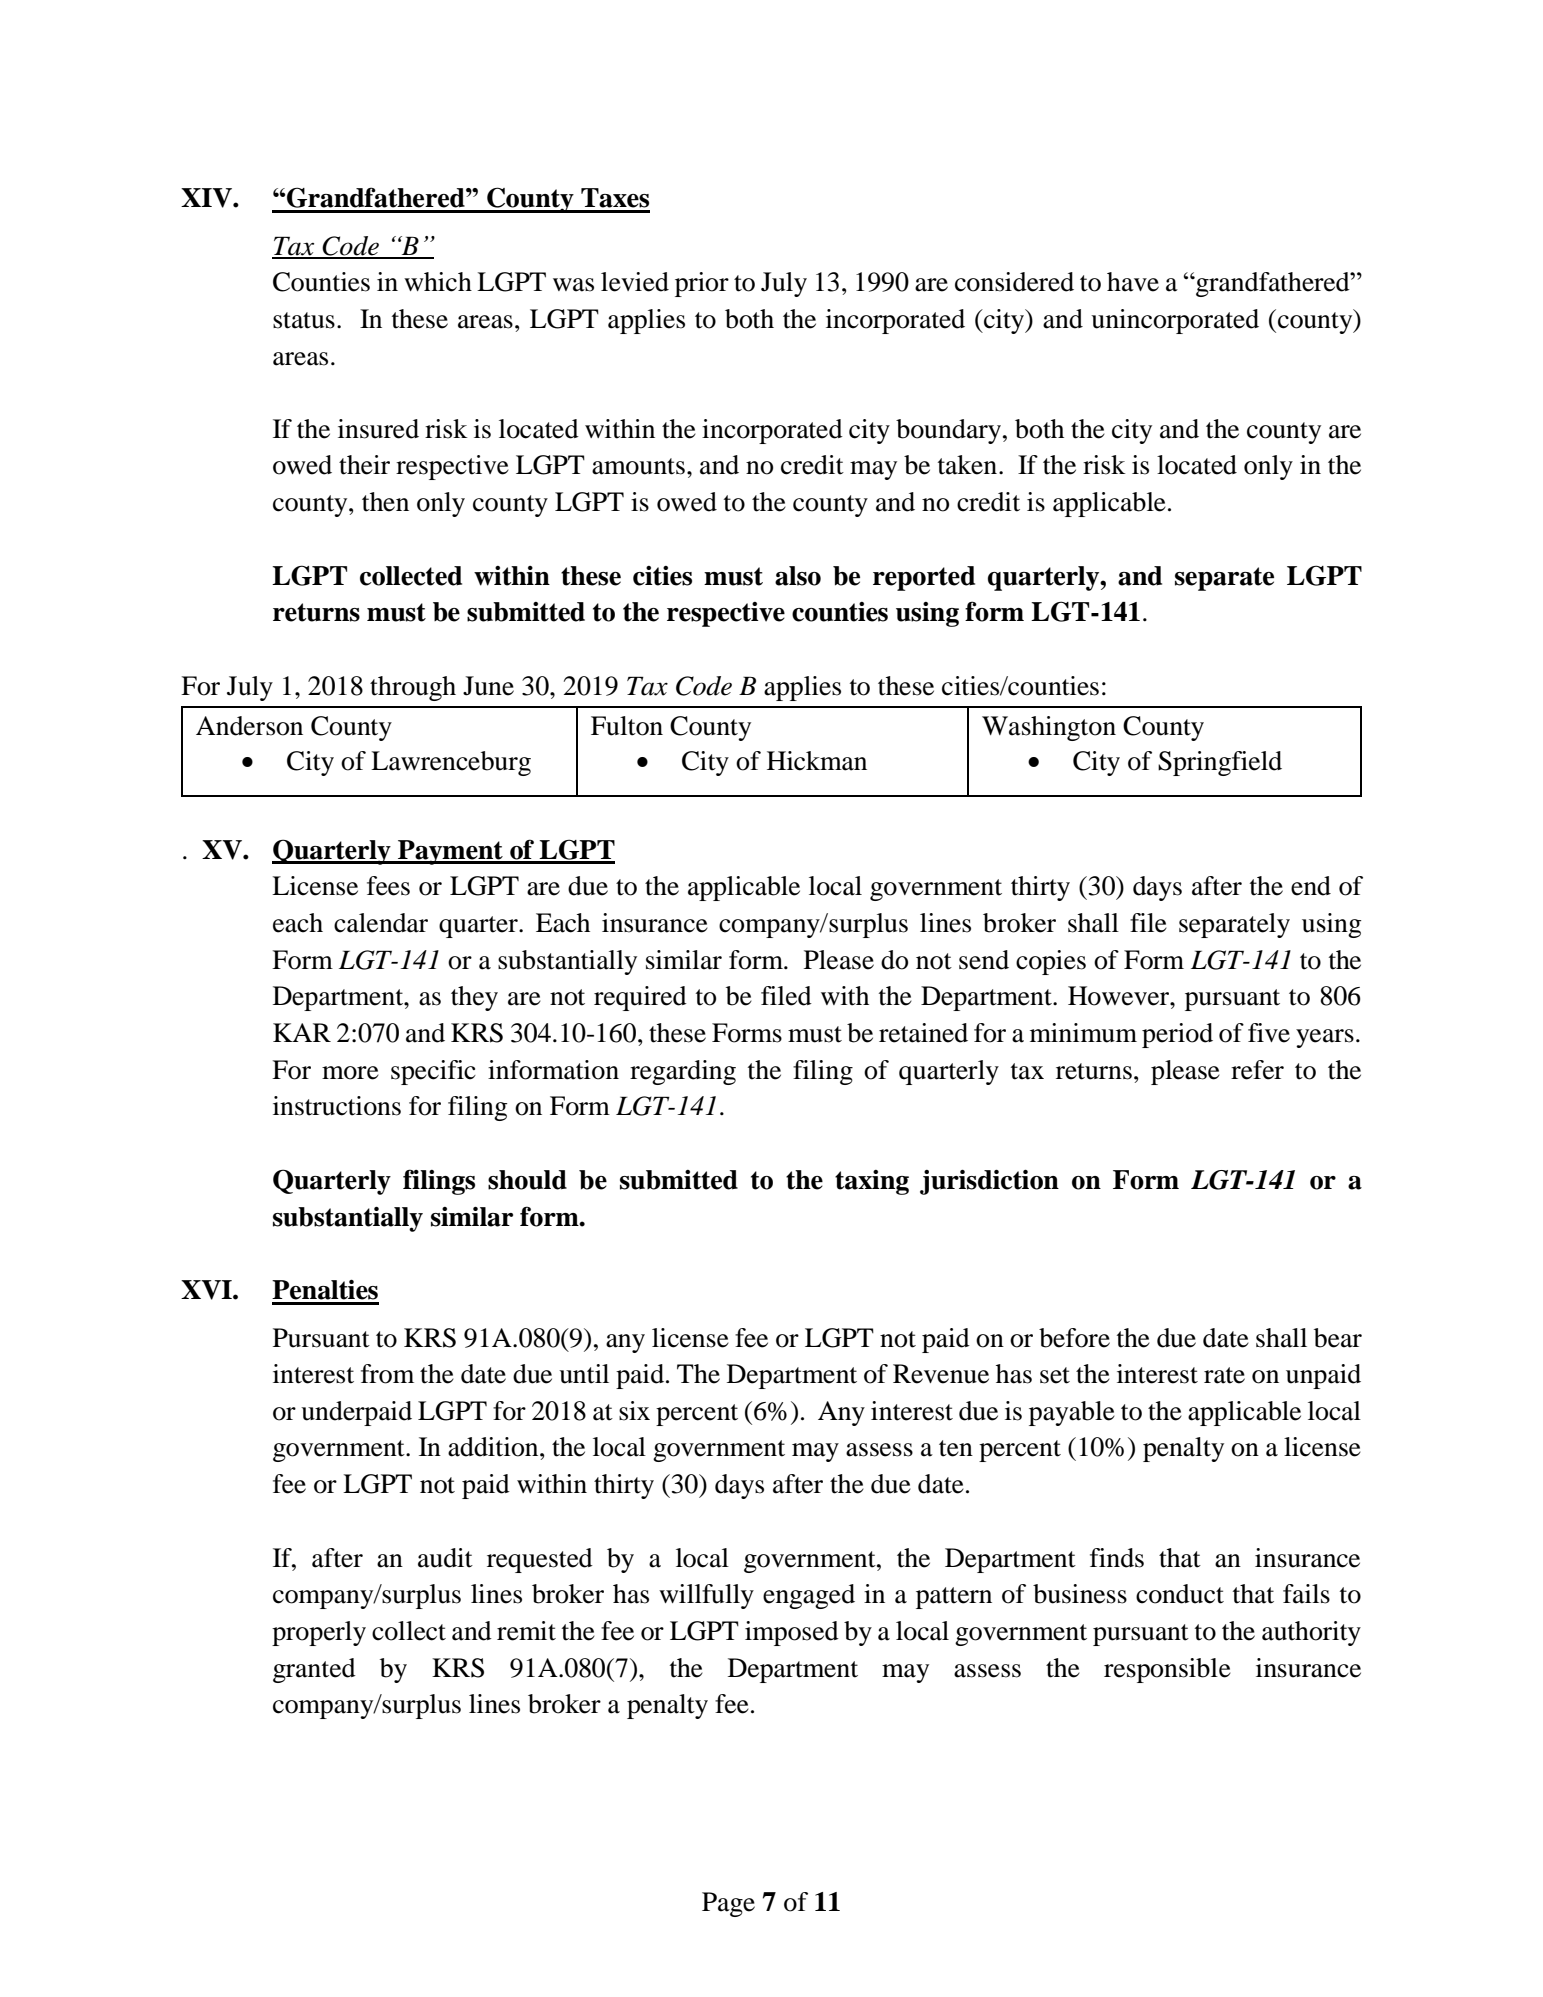 The height and width of the page is (1997, 1543). What do you see at coordinates (634, 1411) in the page?
I see `six` at bounding box center [634, 1411].
